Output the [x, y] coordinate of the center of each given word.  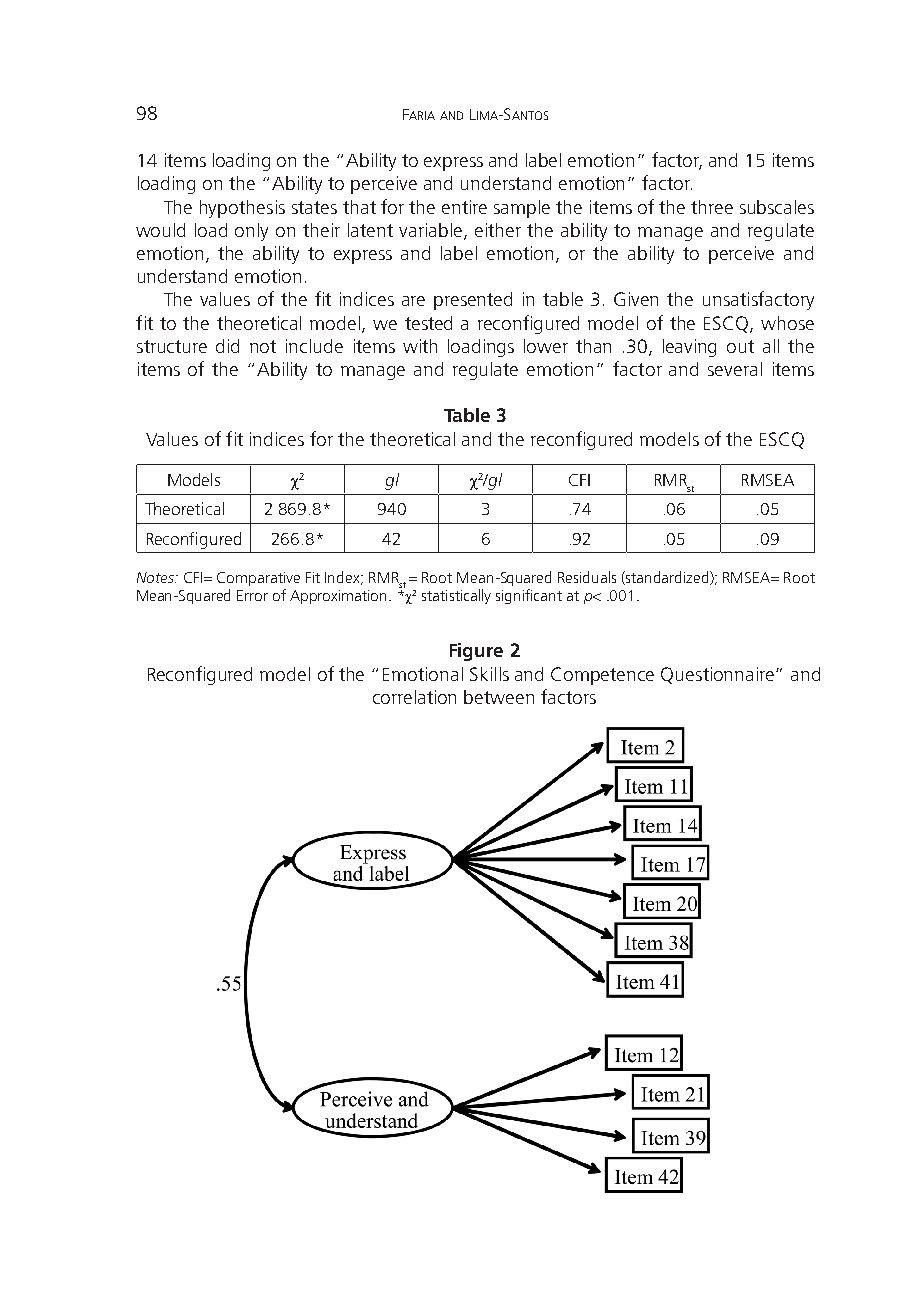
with [420, 346]
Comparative [258, 579]
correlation [414, 697]
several [735, 369]
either [498, 230]
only [251, 232]
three [712, 207]
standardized [667, 578]
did [227, 346]
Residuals [587, 577]
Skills [489, 674]
